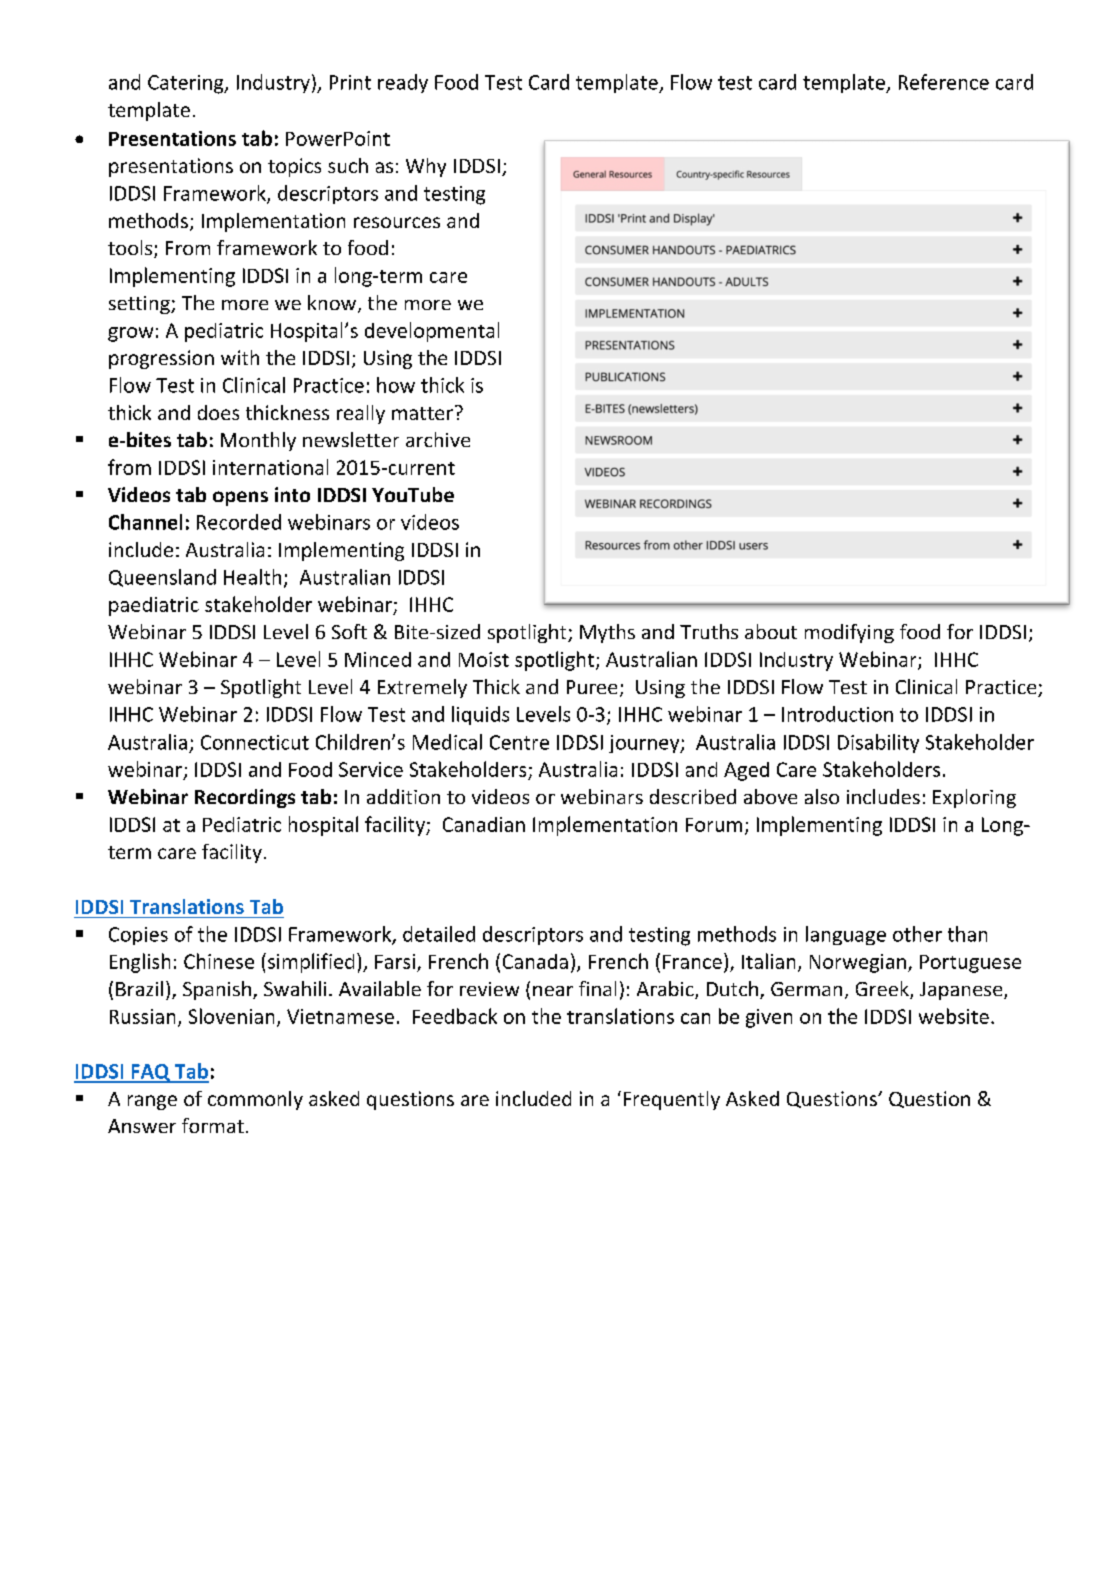  Describe the element at coordinates (258, 441) in the page. I see `Monthly` at that location.
